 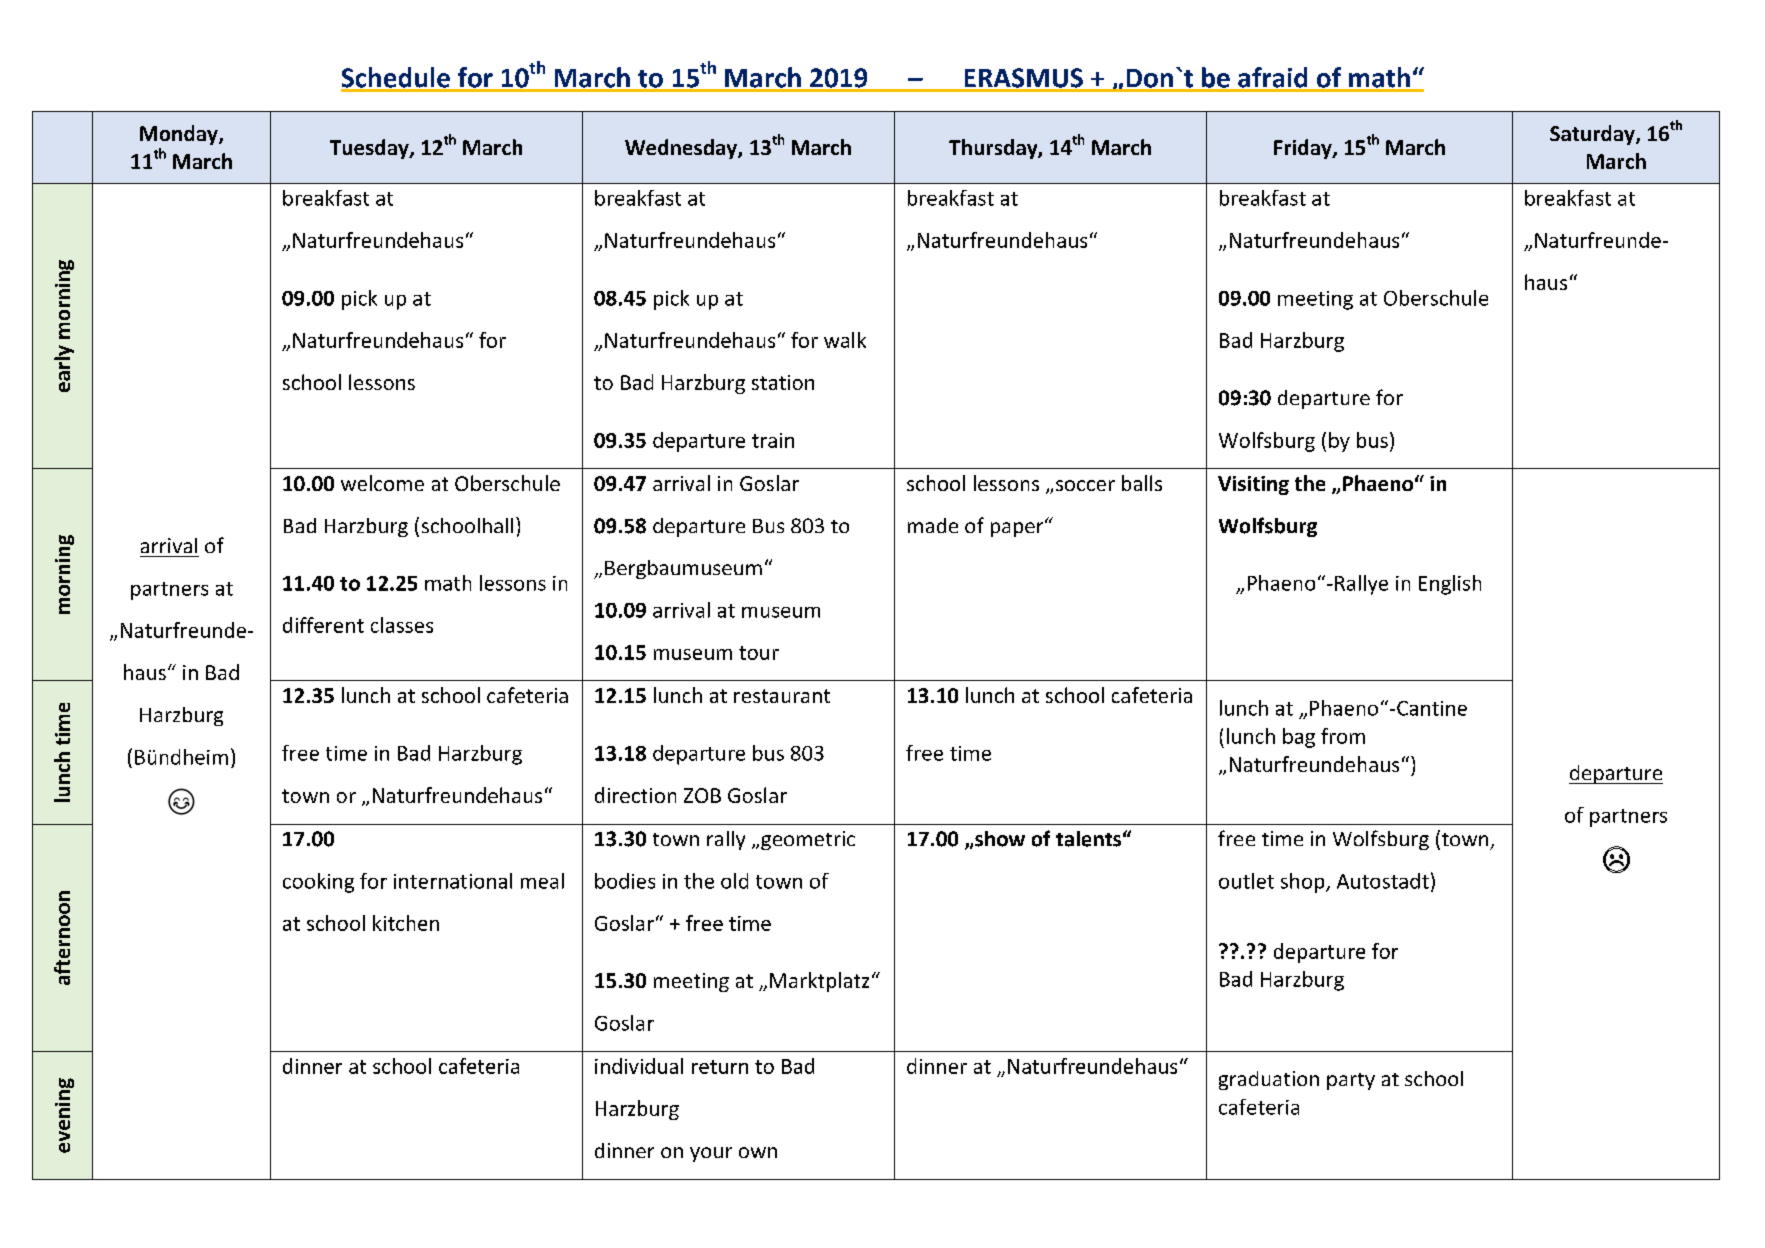 What do you see at coordinates (318, 883) in the page?
I see `cooking` at bounding box center [318, 883].
